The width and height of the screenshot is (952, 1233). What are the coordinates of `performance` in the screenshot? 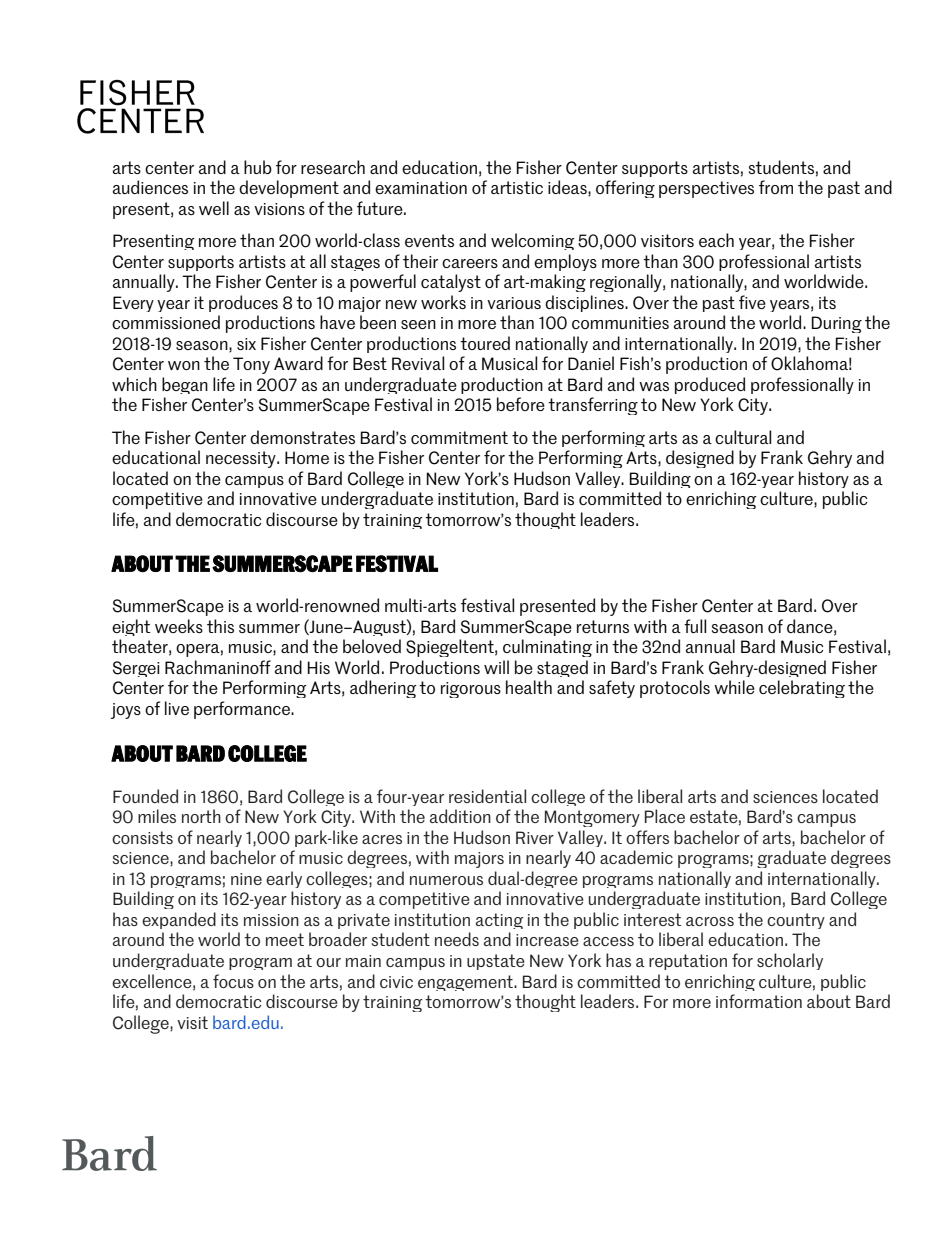 It's located at (243, 710).
